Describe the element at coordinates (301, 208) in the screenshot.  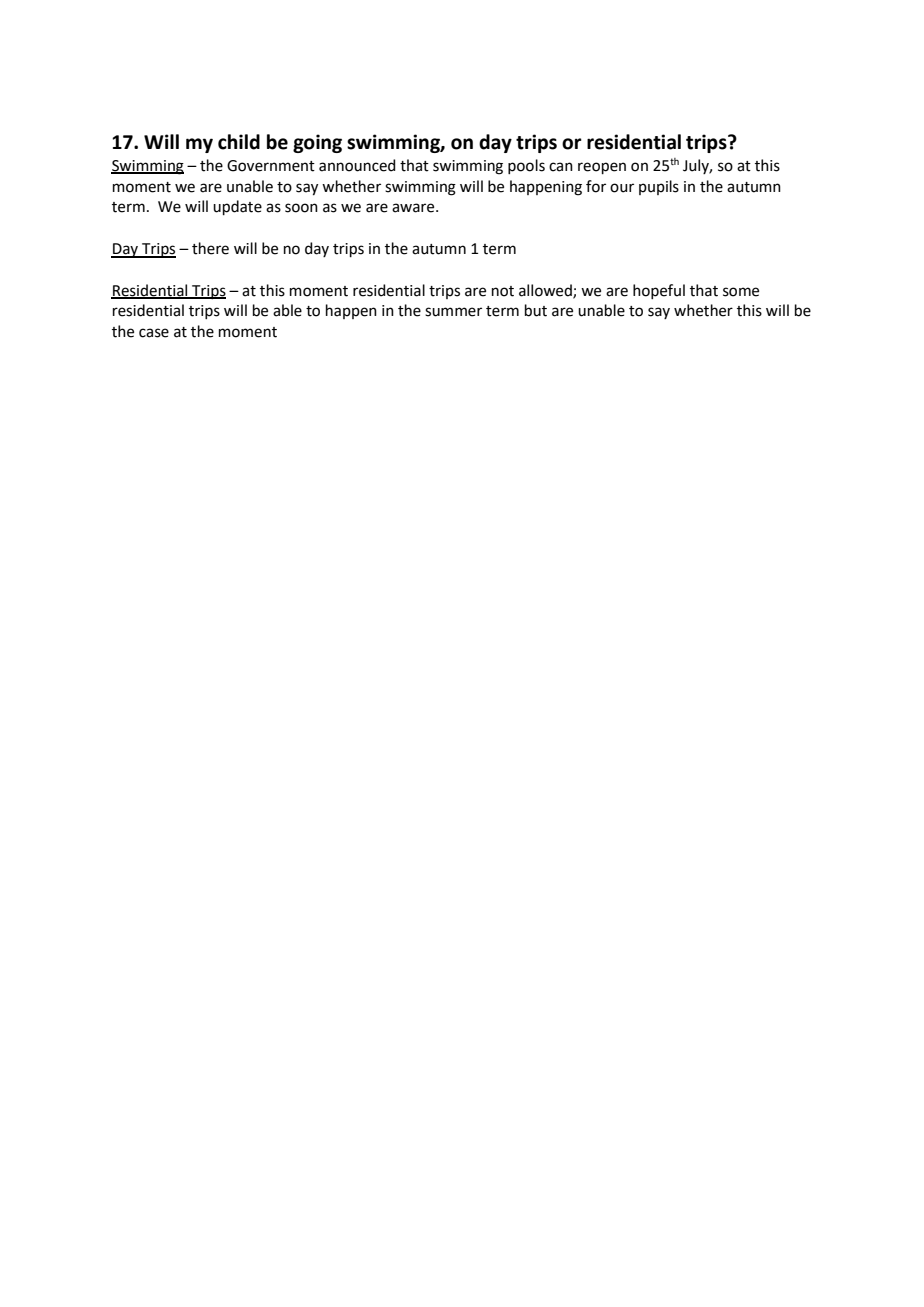
I see `soon` at that location.
